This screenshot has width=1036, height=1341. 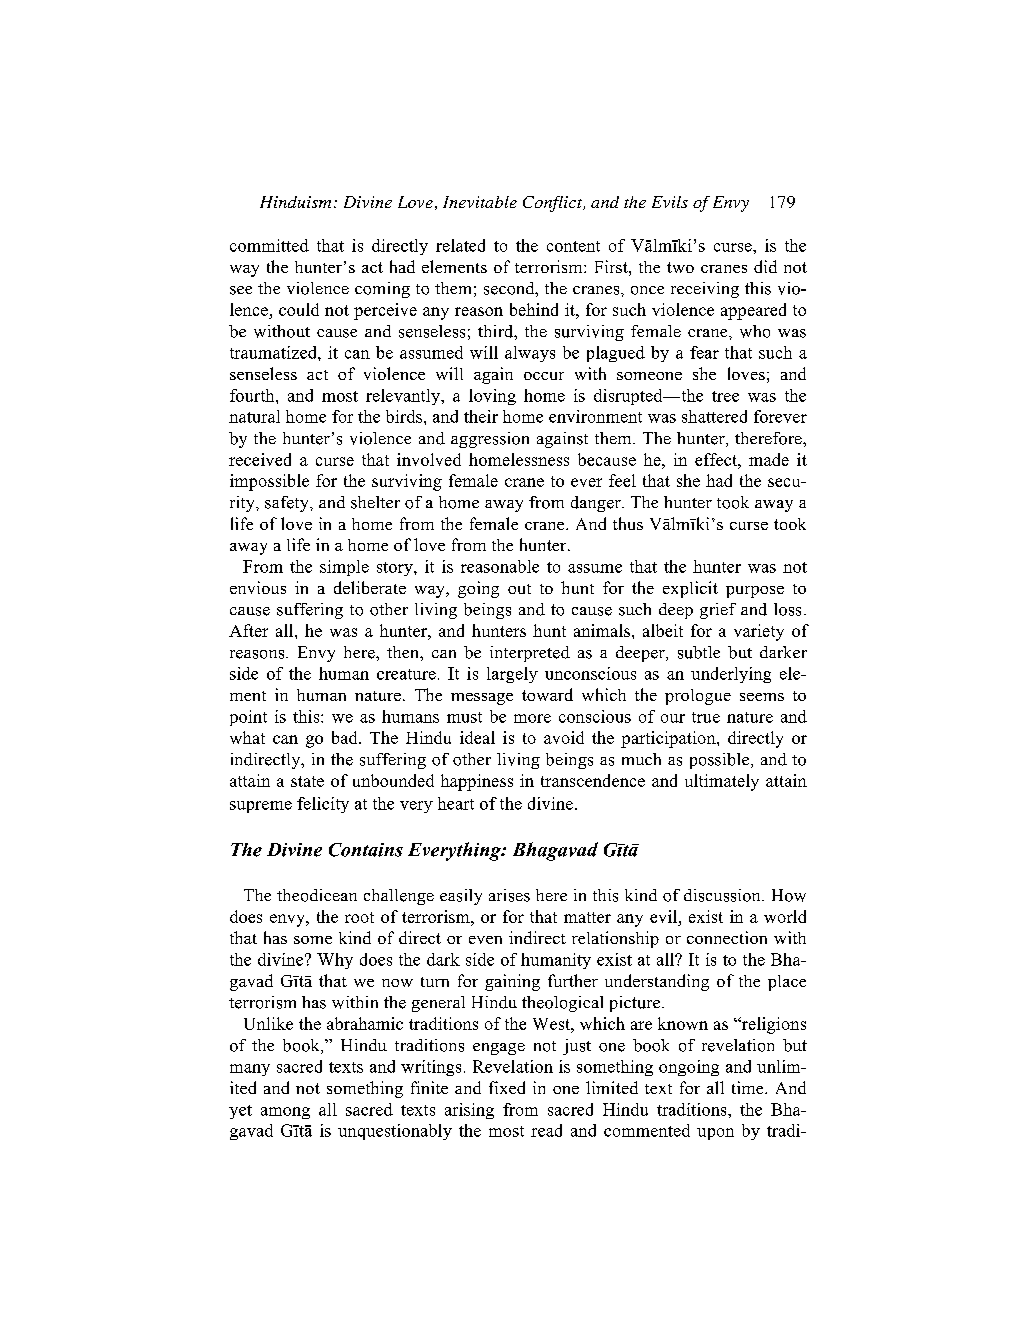 What do you see at coordinates (344, 568) in the screenshot?
I see `simple` at bounding box center [344, 568].
